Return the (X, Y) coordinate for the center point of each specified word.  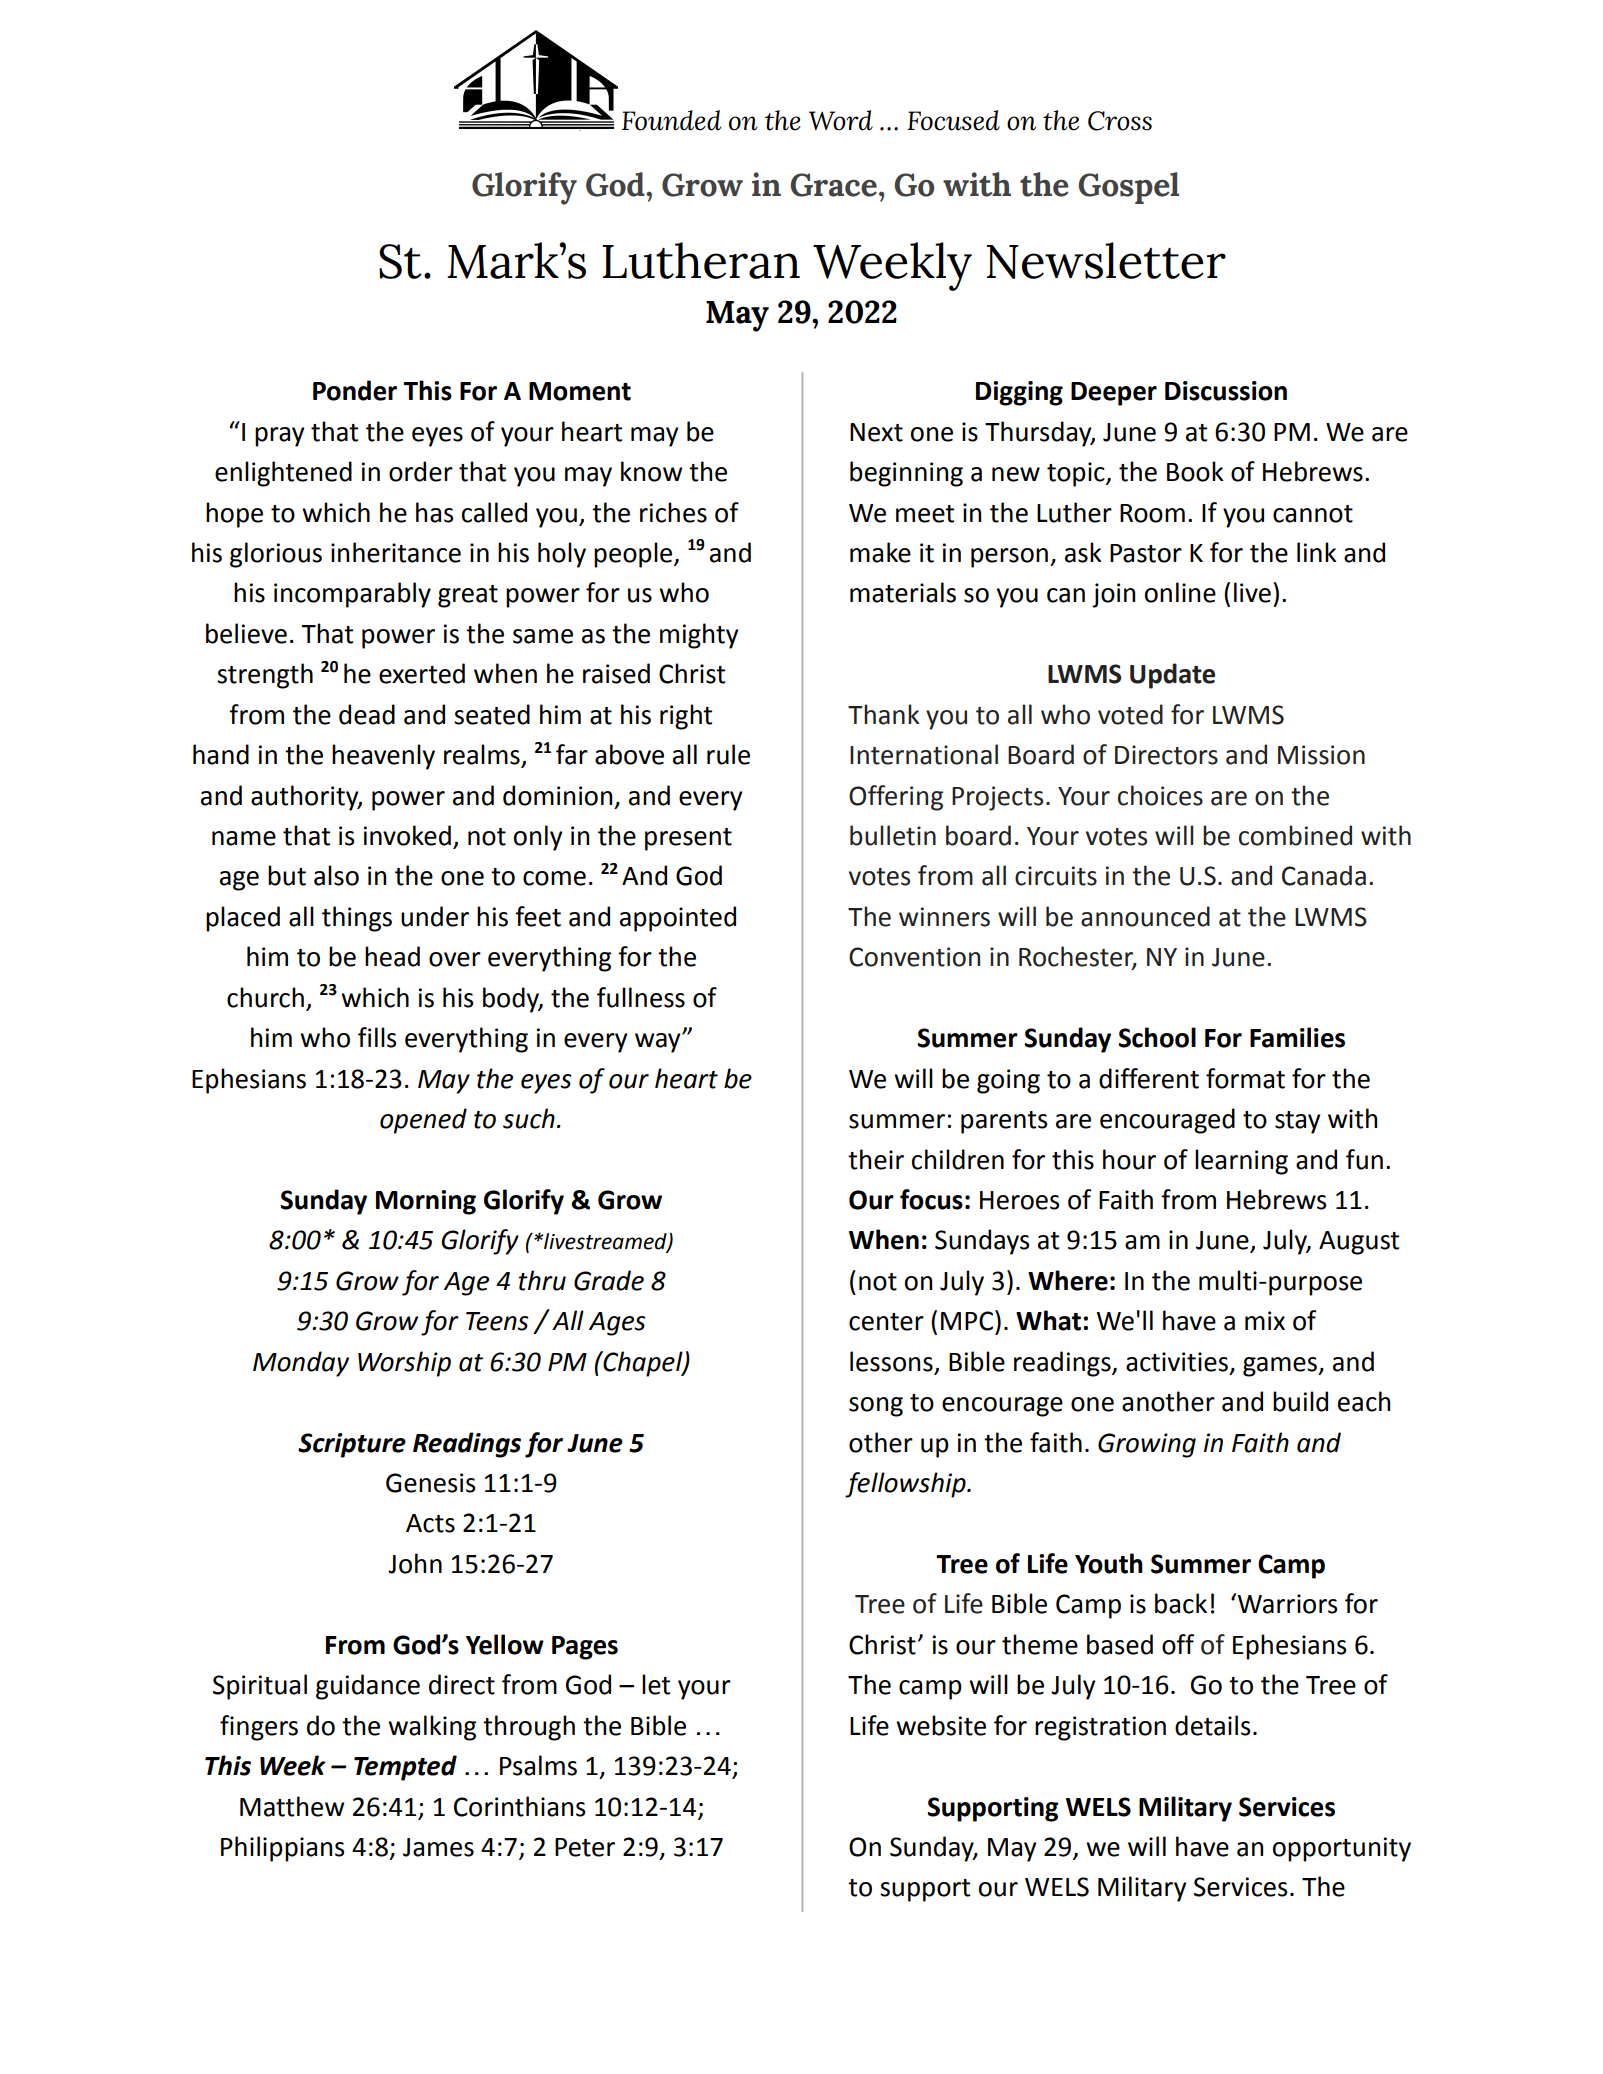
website (941, 1725)
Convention (914, 957)
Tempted (405, 1768)
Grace (833, 185)
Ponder (355, 390)
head (392, 956)
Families (1297, 1037)
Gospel (1128, 188)
